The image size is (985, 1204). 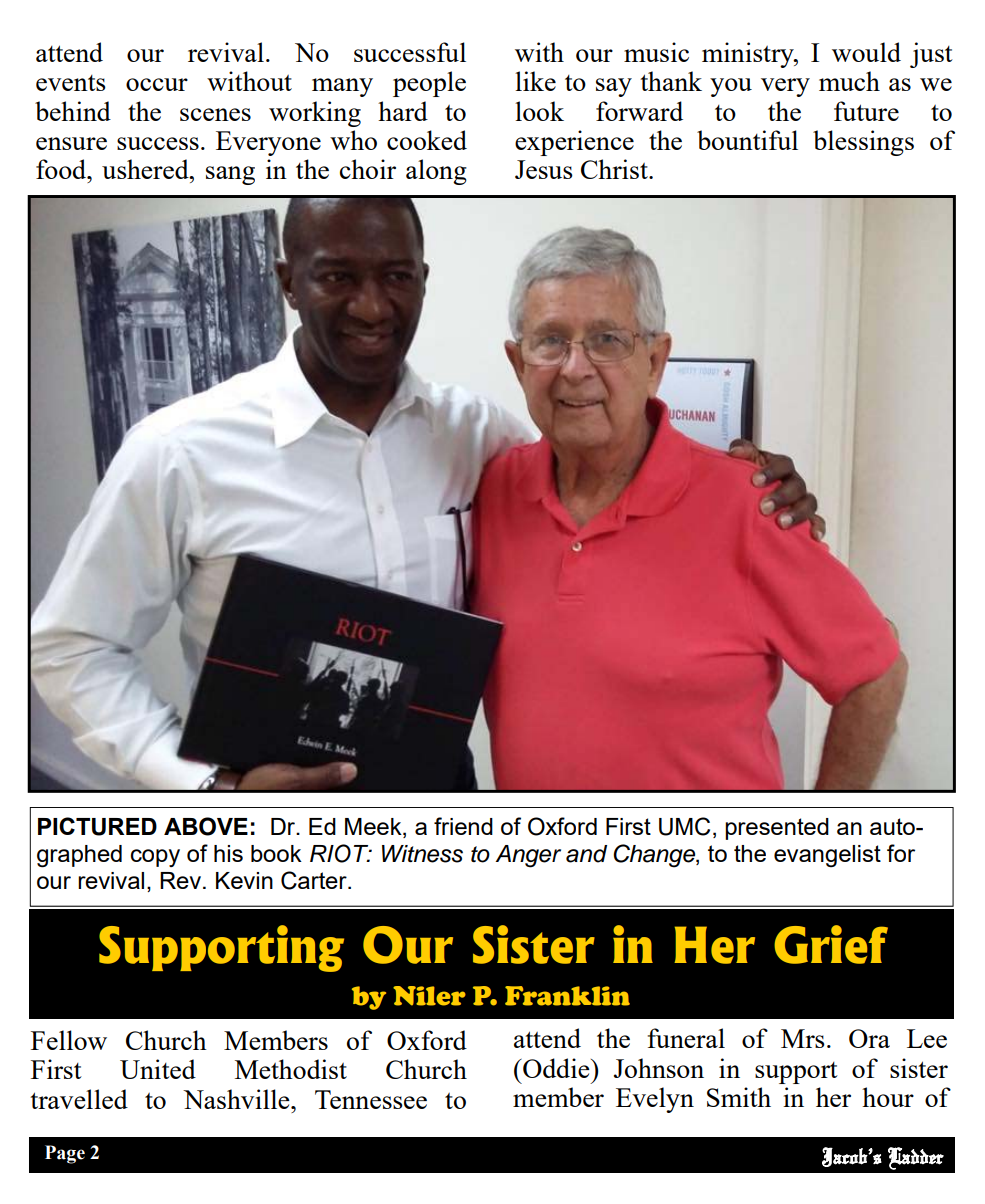 What do you see at coordinates (206, 826) in the page?
I see `ABOVE` at bounding box center [206, 826].
